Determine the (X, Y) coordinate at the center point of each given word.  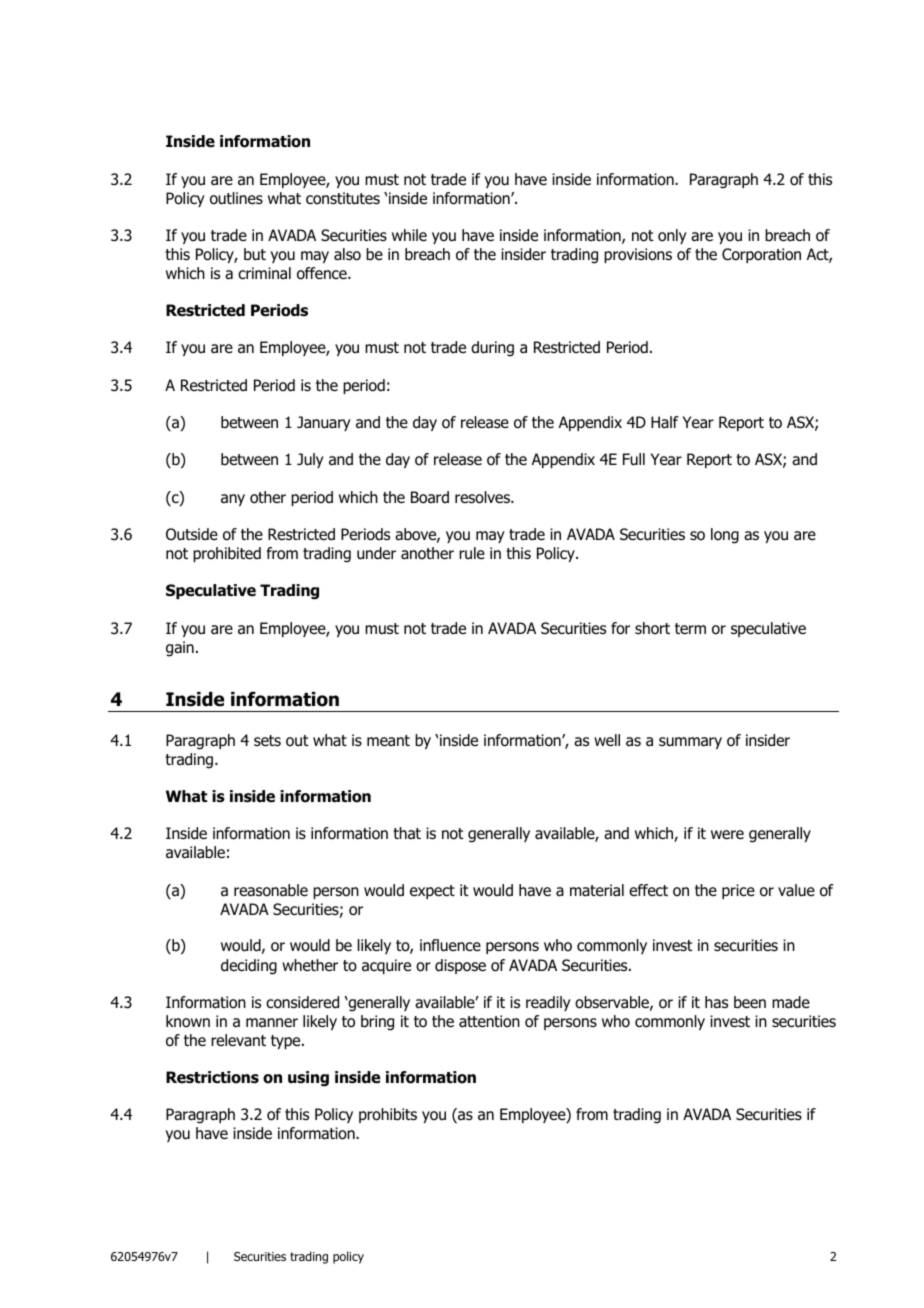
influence (450, 945)
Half (665, 422)
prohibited (227, 554)
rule (472, 553)
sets (267, 741)
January (324, 423)
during (492, 349)
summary (690, 743)
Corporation (761, 255)
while (409, 235)
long (725, 536)
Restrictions (212, 1077)
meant (388, 740)
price (738, 891)
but (255, 254)
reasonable (271, 890)
